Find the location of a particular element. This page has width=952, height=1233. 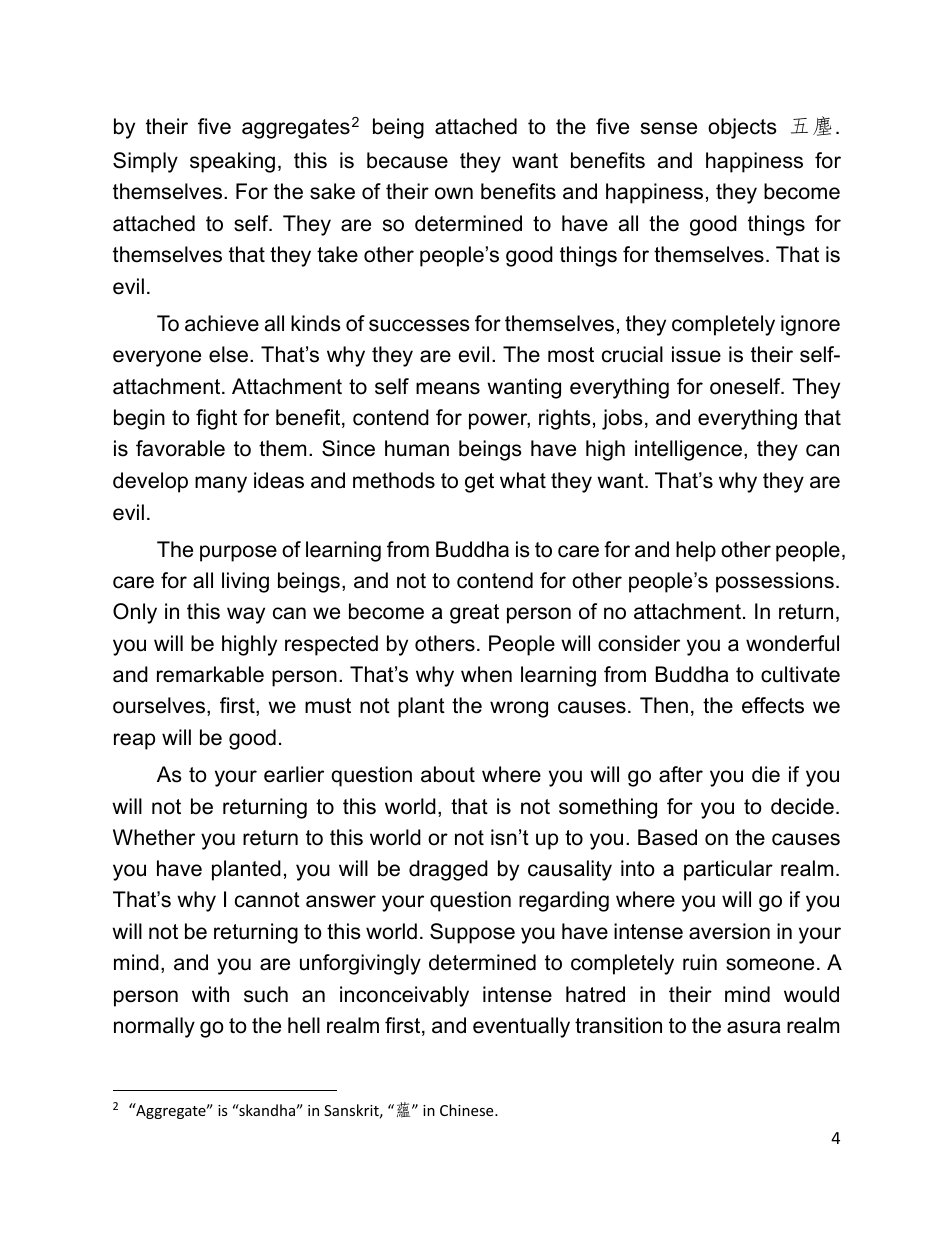

objects is located at coordinates (742, 128).
